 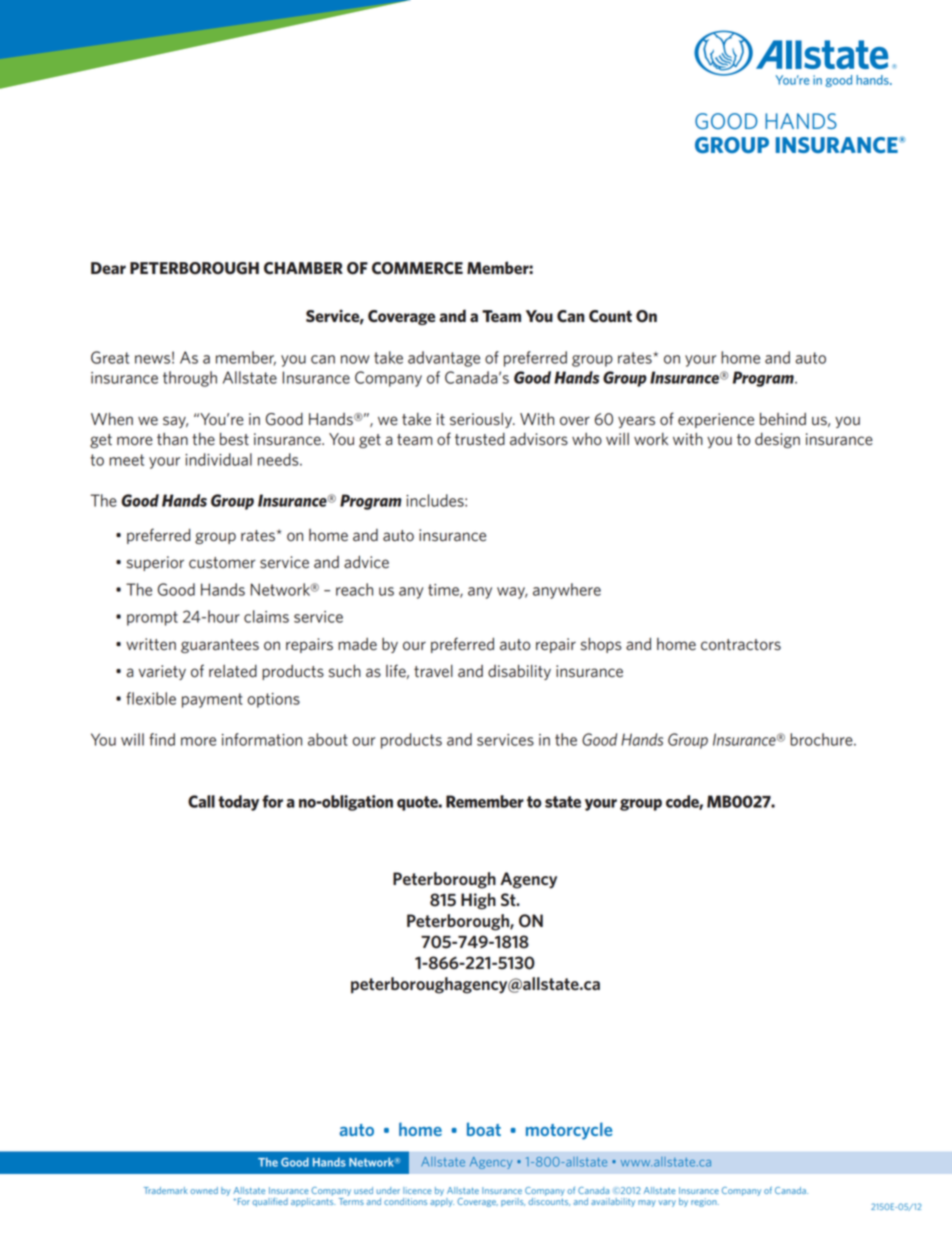 I want to click on Call, so click(x=201, y=801).
